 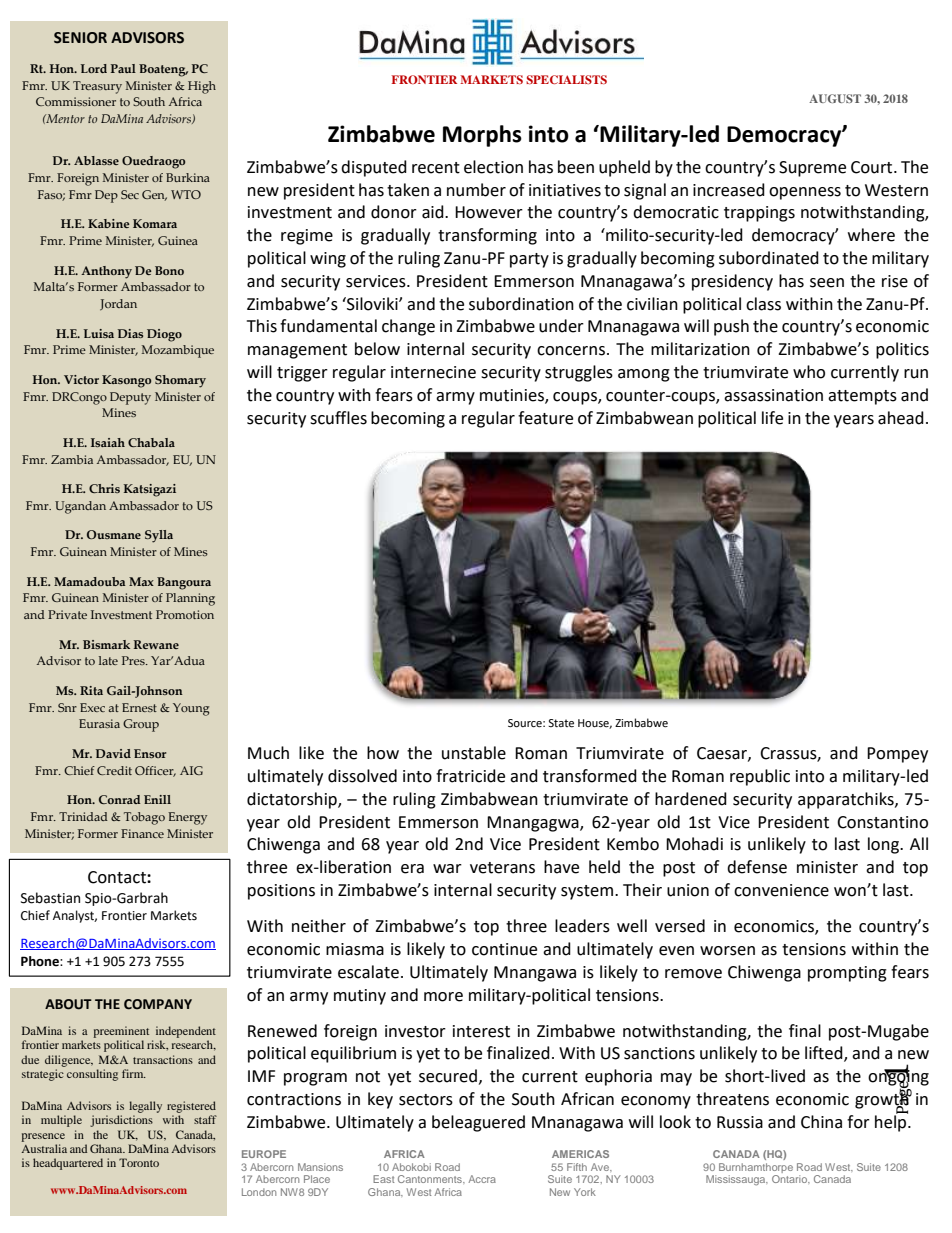 I want to click on Contact, so click(x=118, y=877).
